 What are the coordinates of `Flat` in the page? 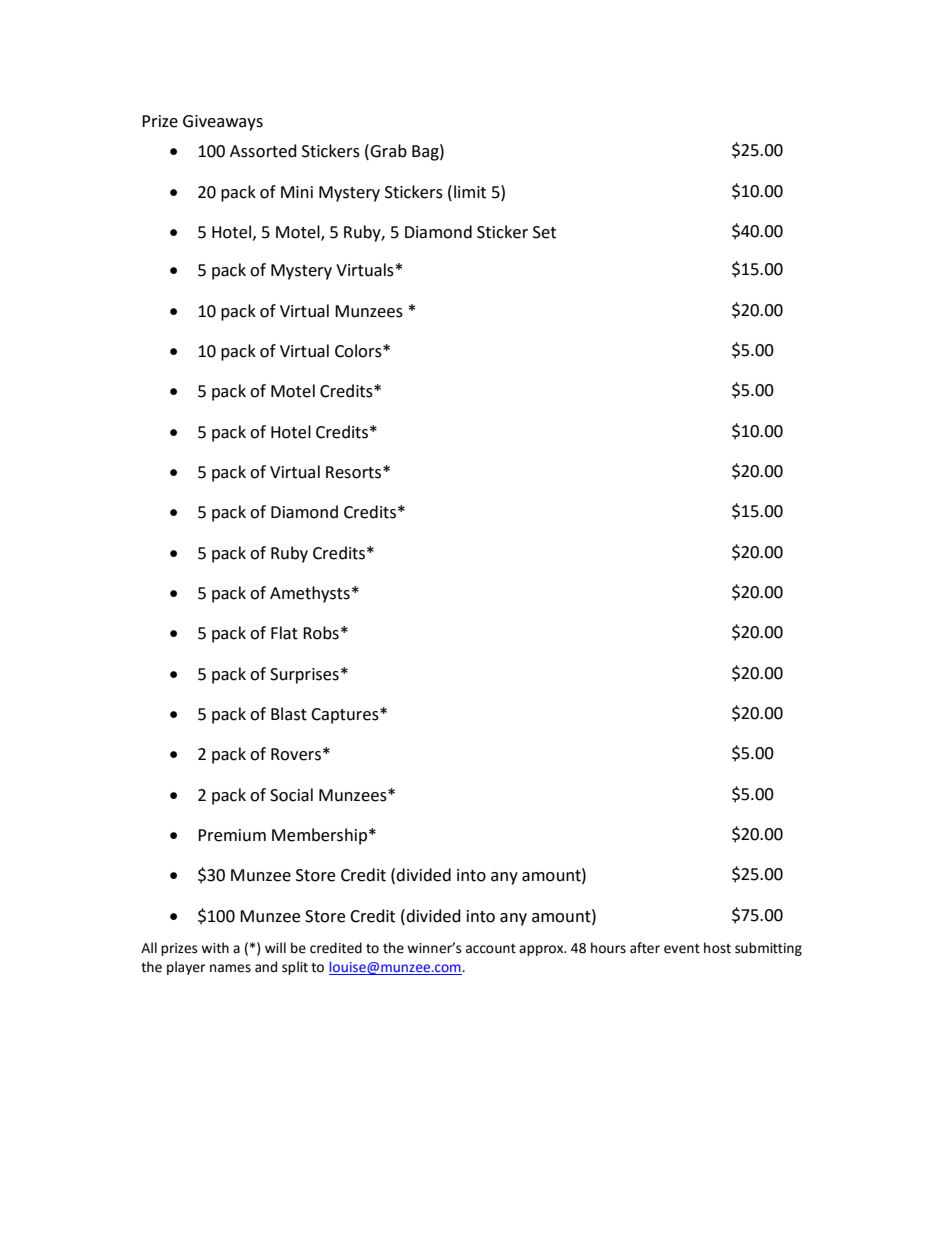 It's located at (284, 633).
